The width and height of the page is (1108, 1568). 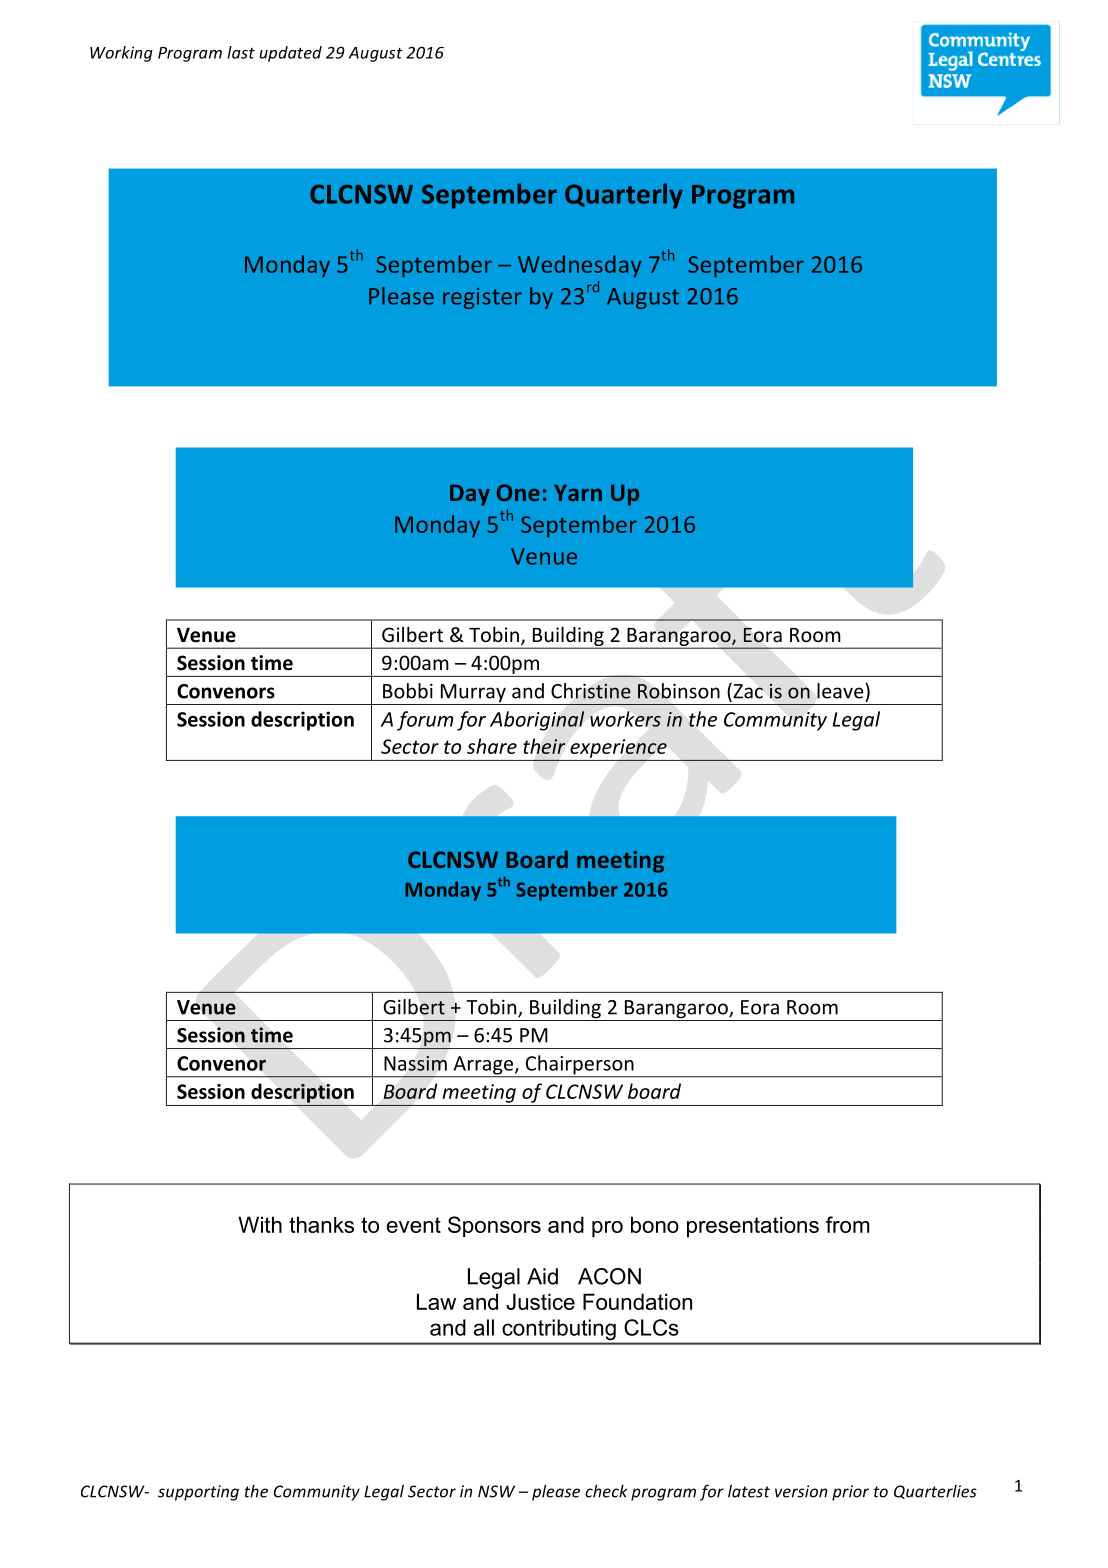 What do you see at coordinates (580, 266) in the page?
I see `Wednesday` at bounding box center [580, 266].
